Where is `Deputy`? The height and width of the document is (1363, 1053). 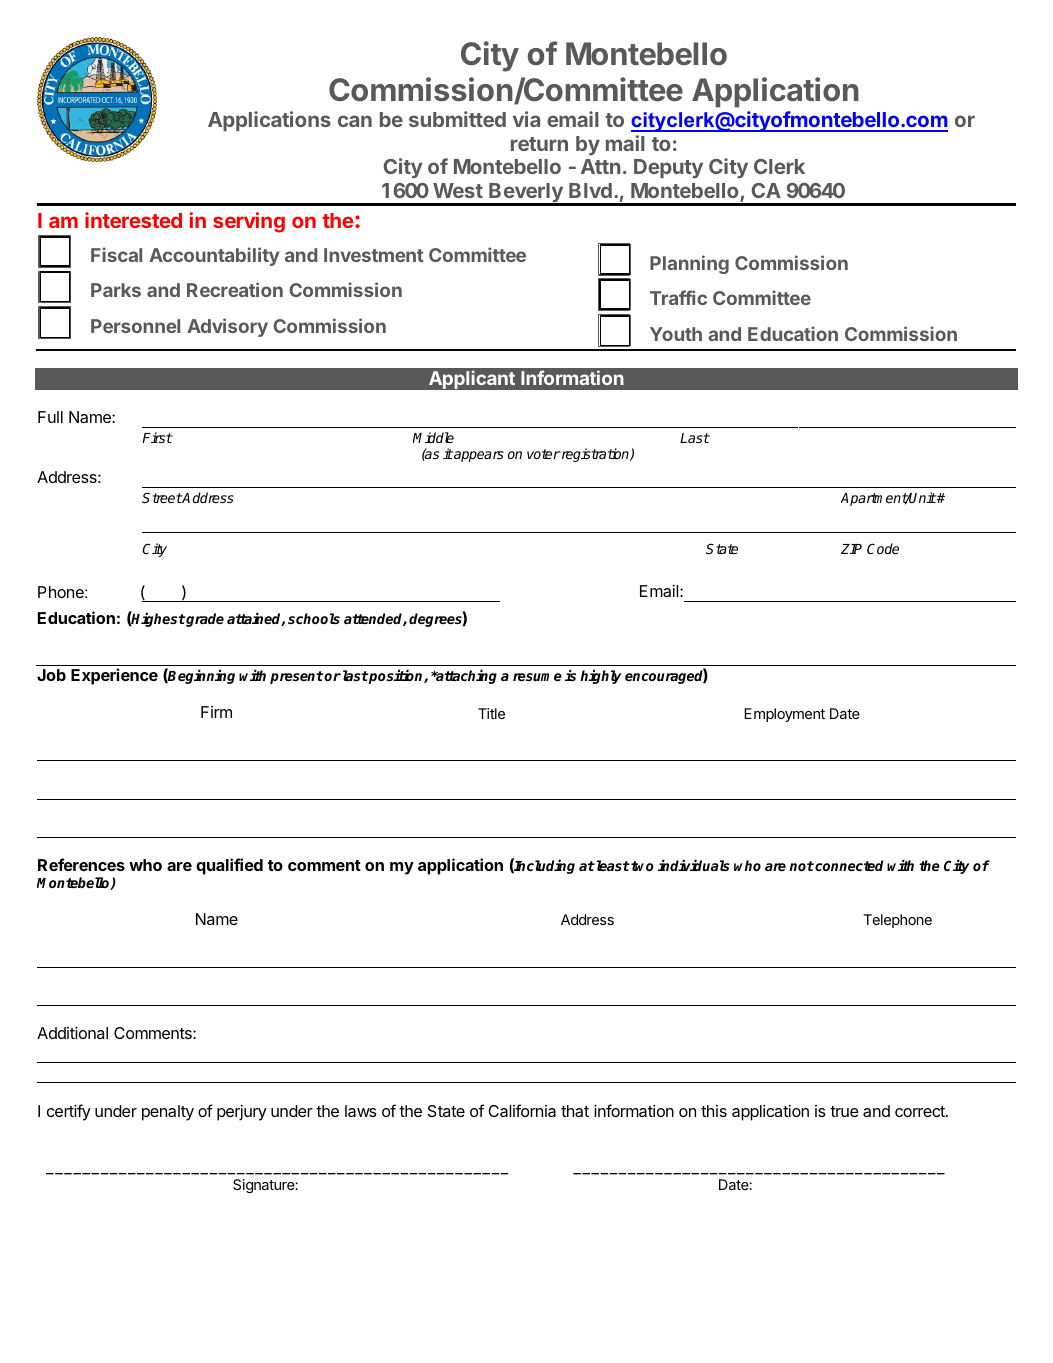 Deputy is located at coordinates (668, 168).
